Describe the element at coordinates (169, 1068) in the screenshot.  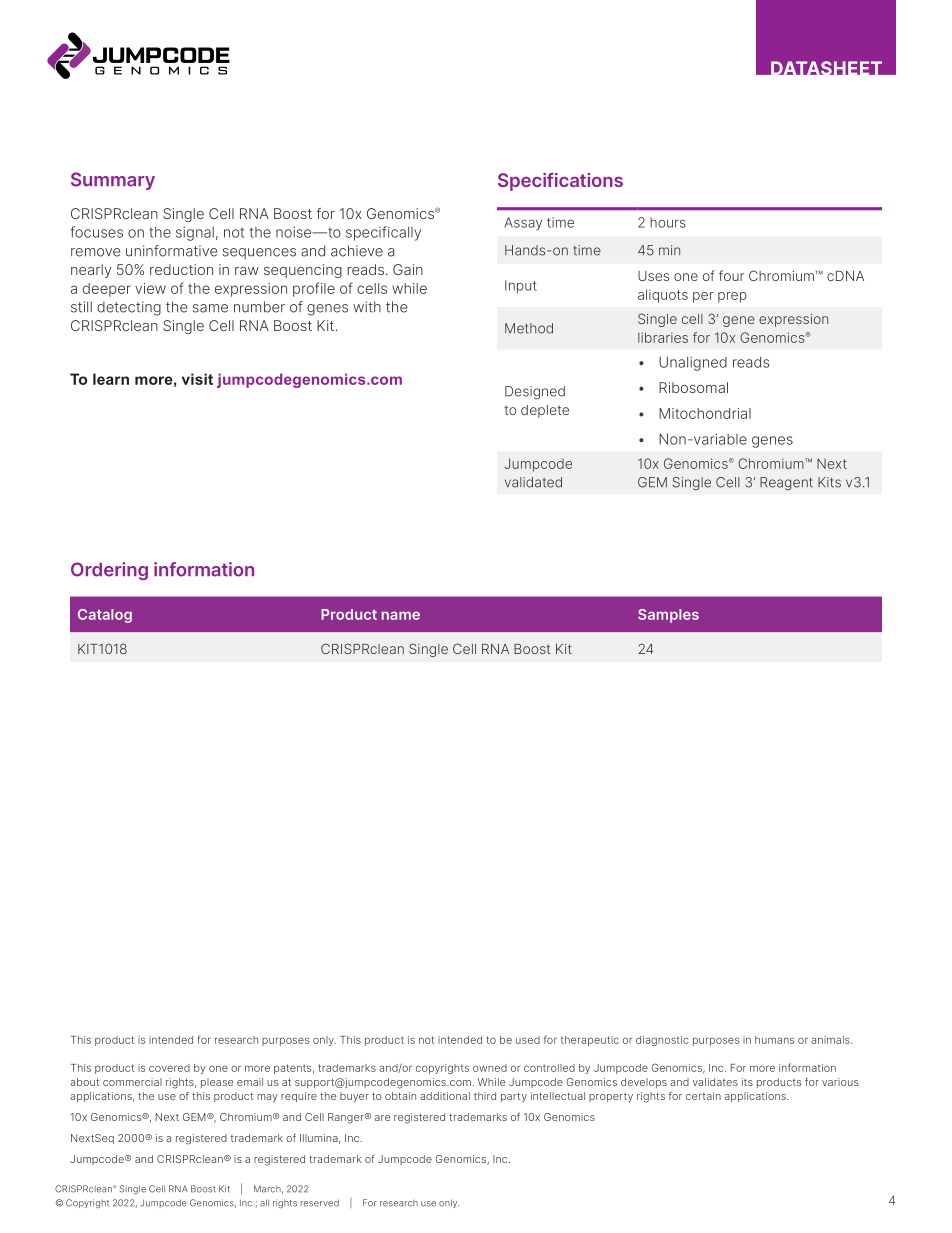
I see `covered` at that location.
